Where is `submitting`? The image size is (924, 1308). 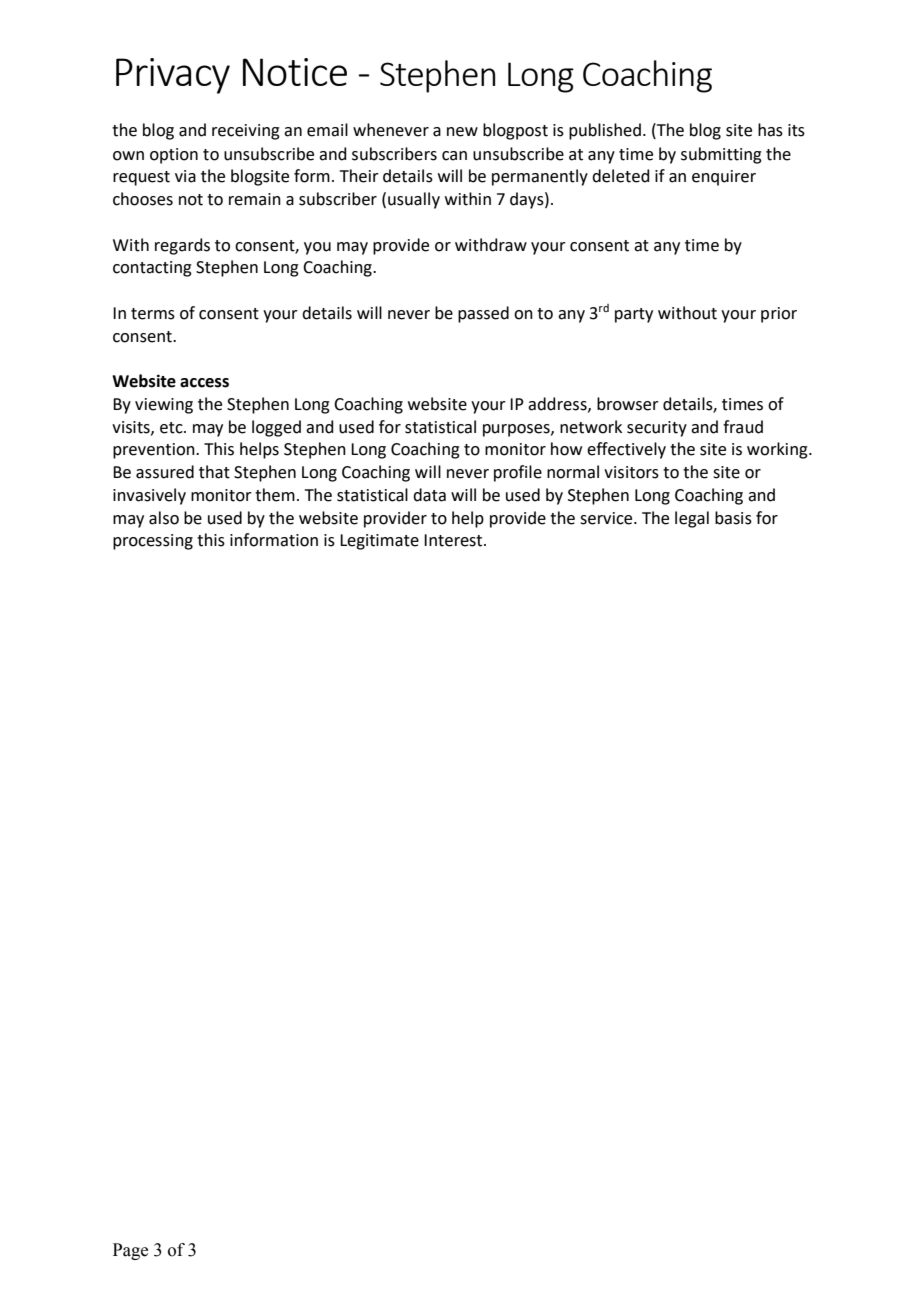 submitting is located at coordinates (721, 155).
